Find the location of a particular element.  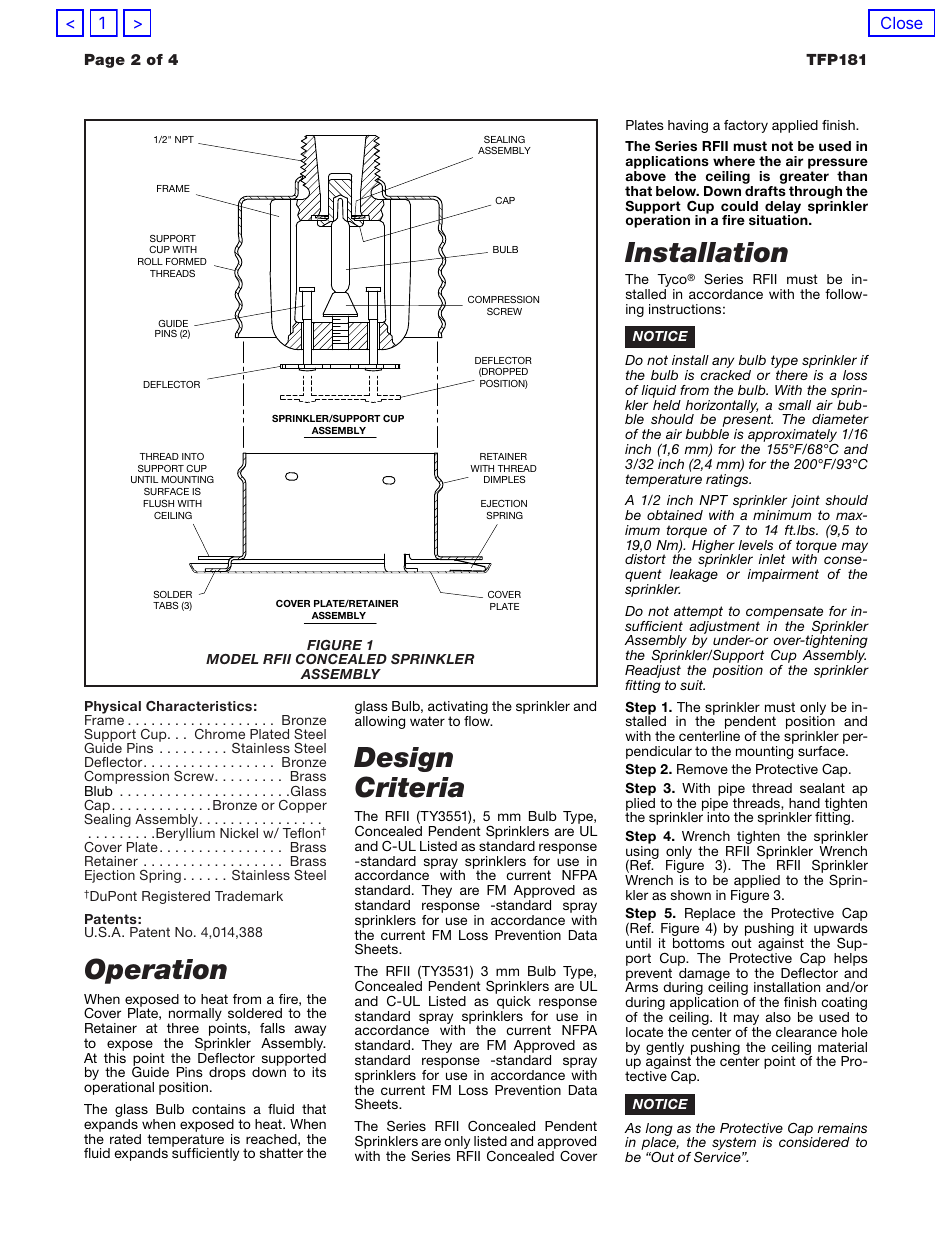

any is located at coordinates (723, 364).
